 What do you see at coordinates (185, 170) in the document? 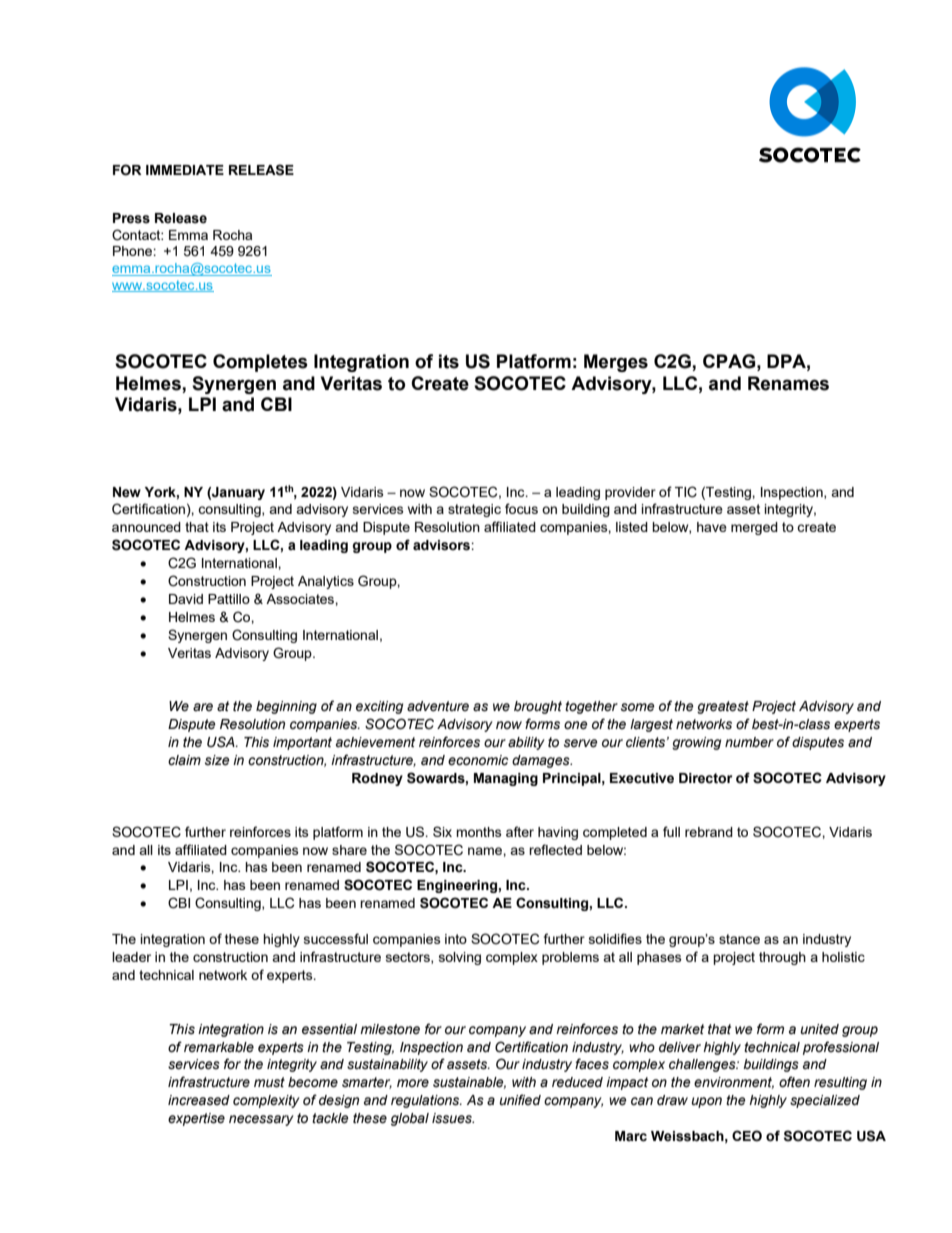
I see `IMMEDIATE` at bounding box center [185, 170].
